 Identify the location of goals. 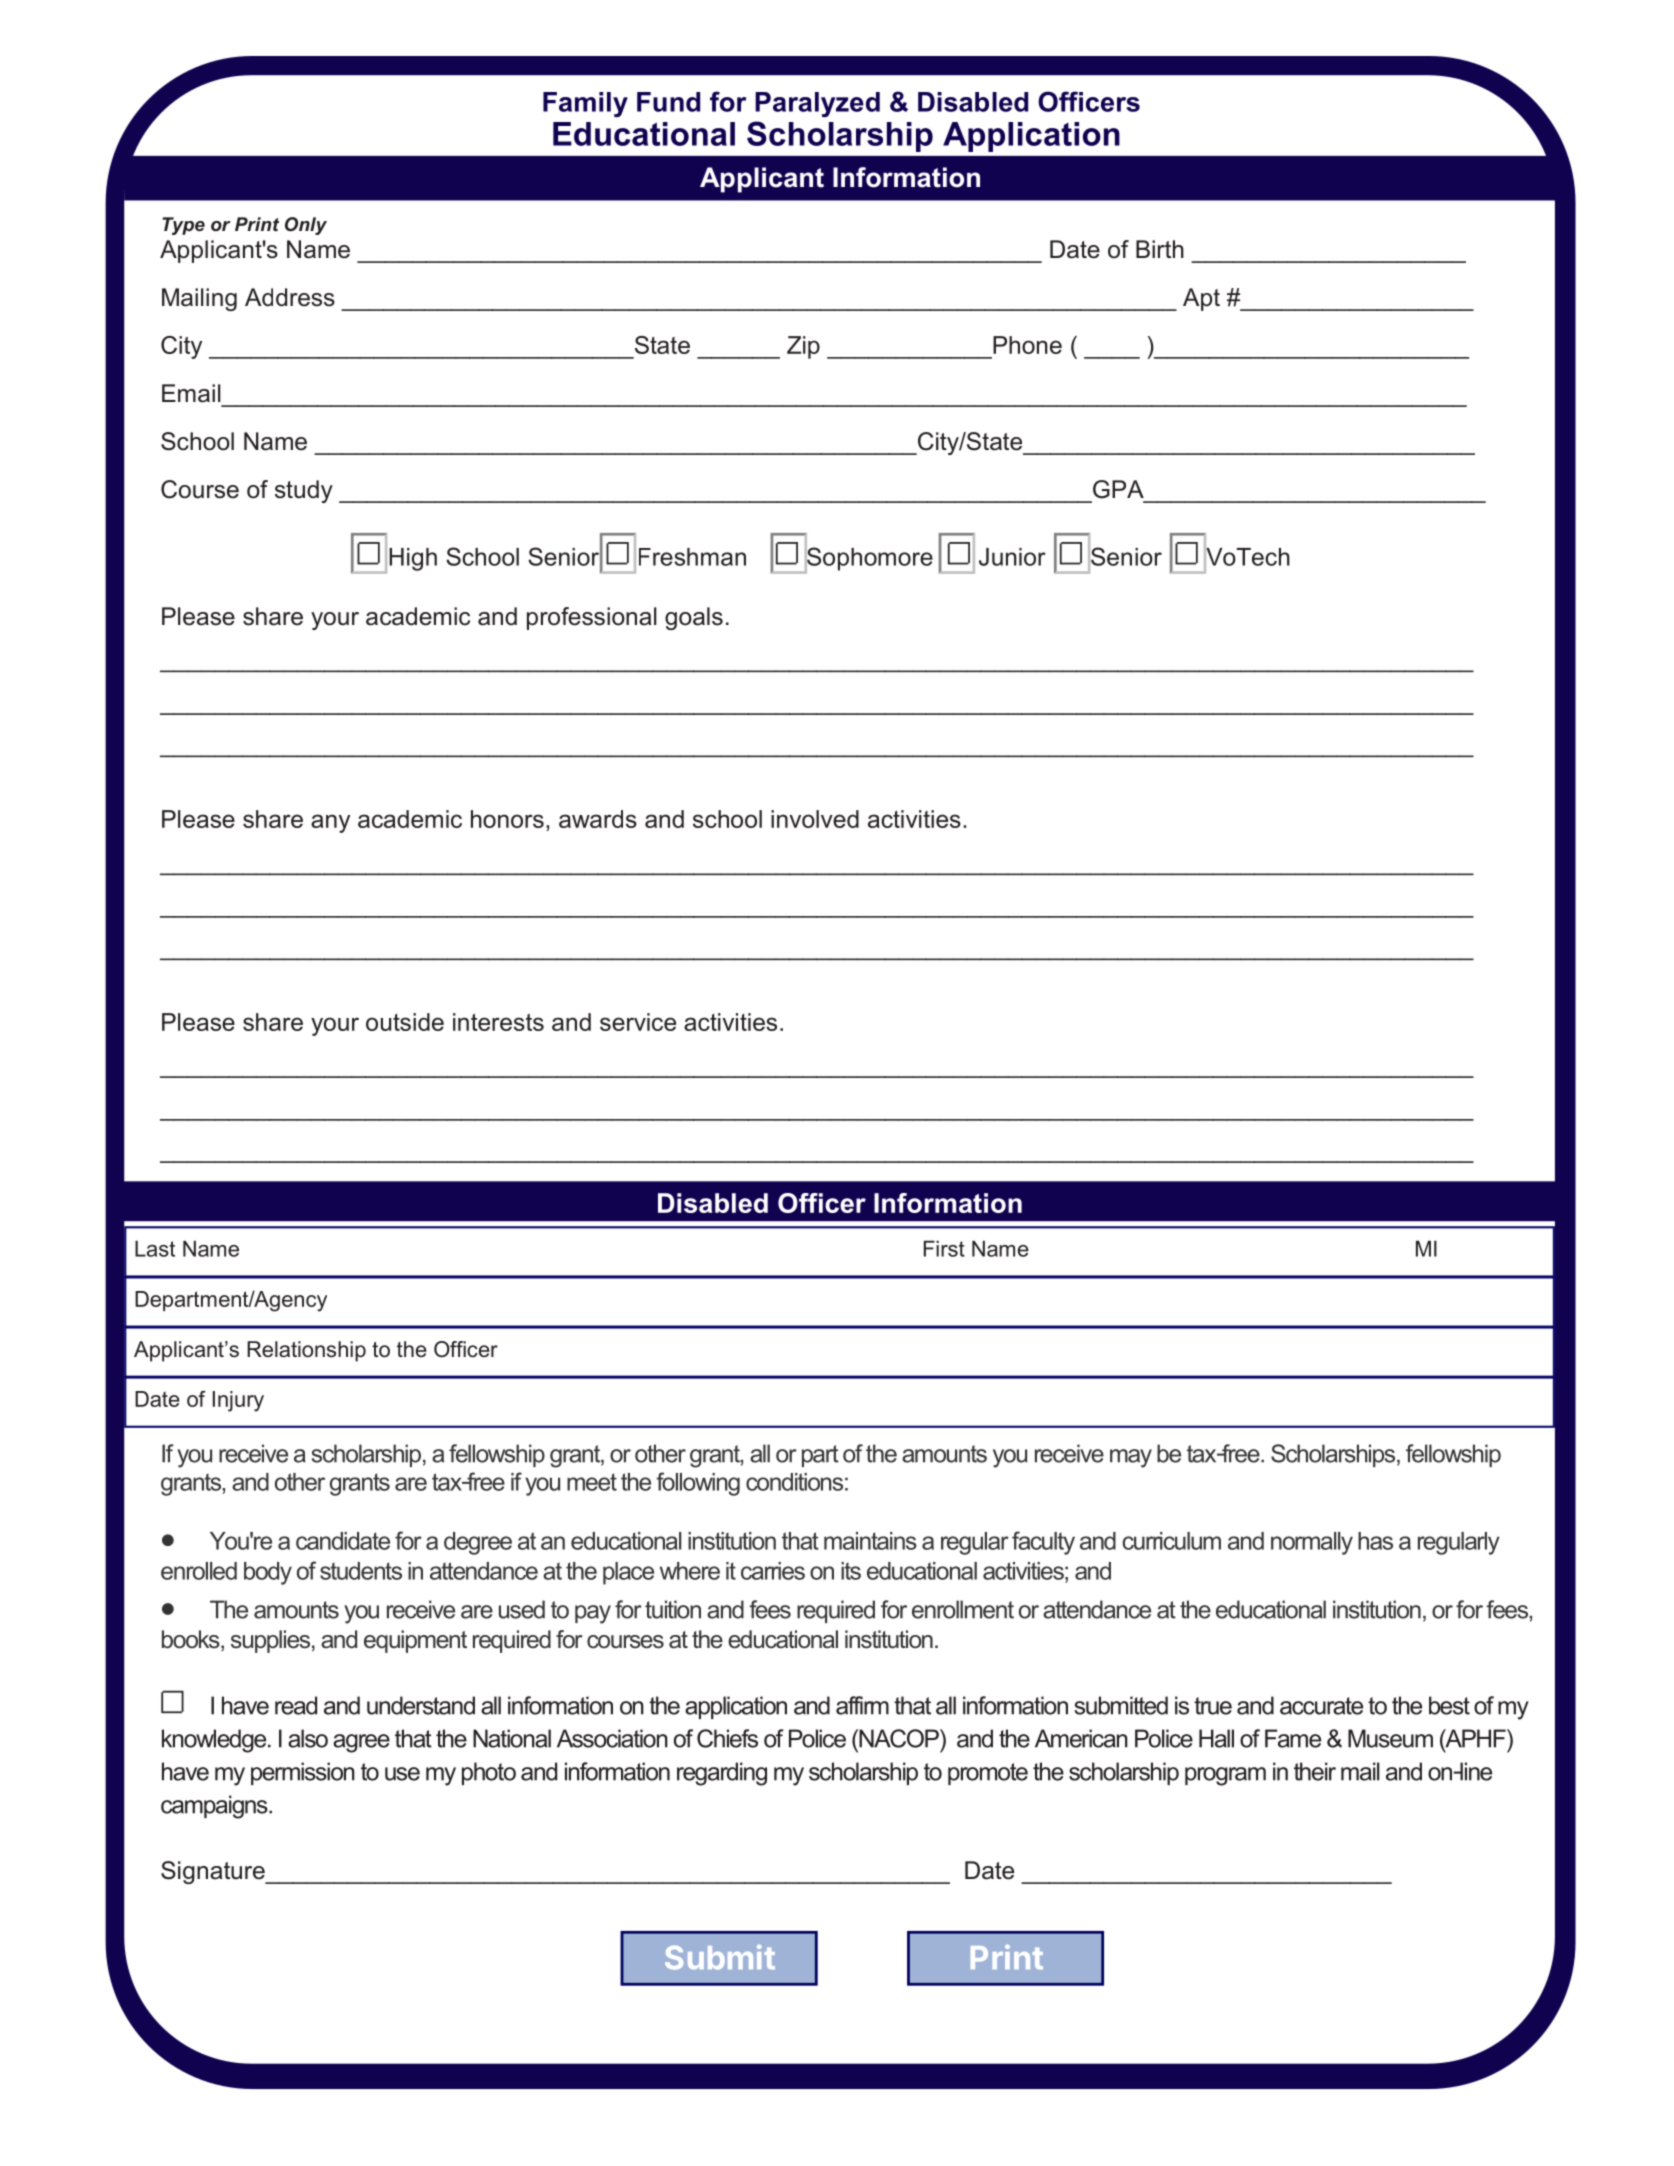
(694, 618).
